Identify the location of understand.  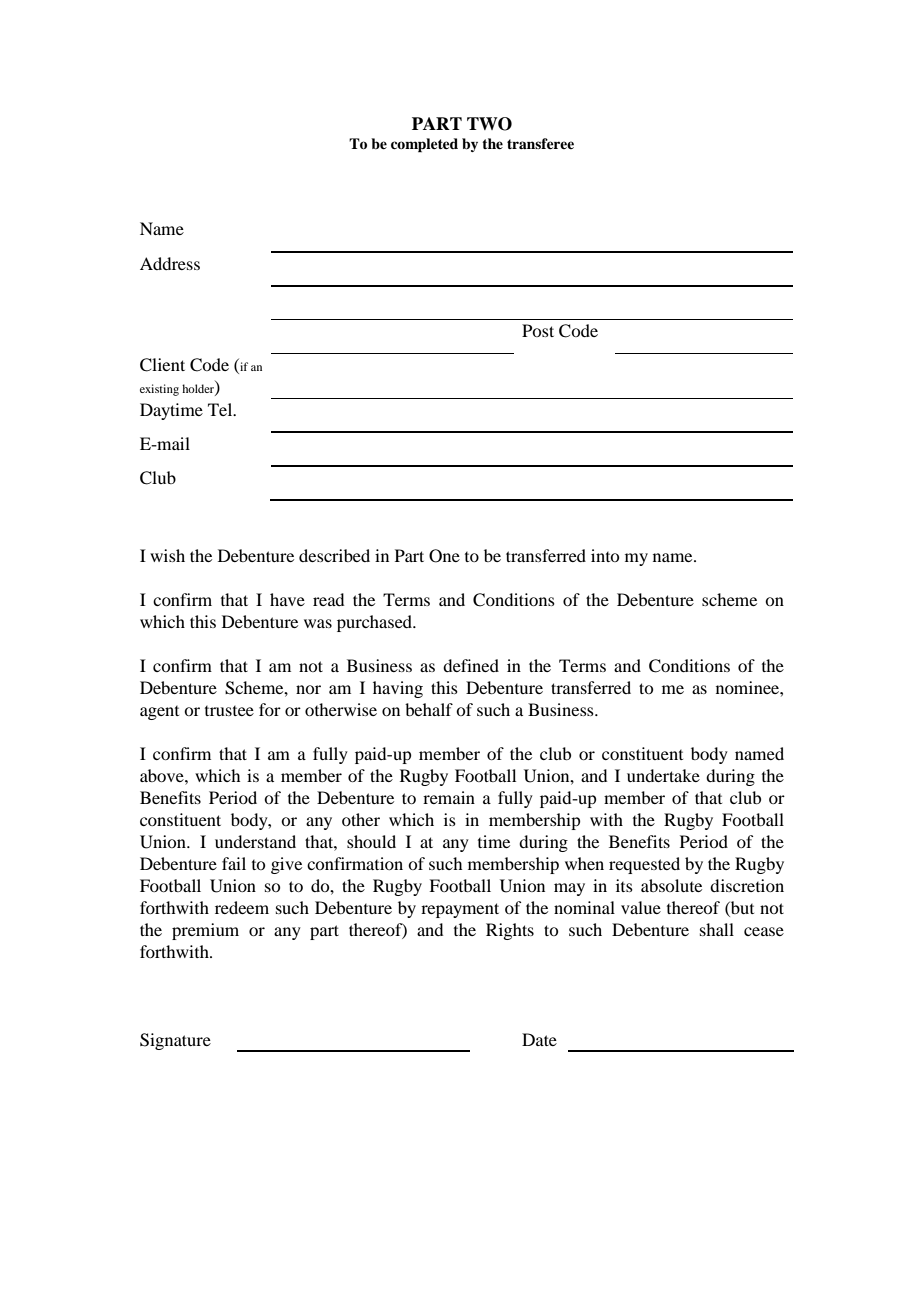
(255, 841).
